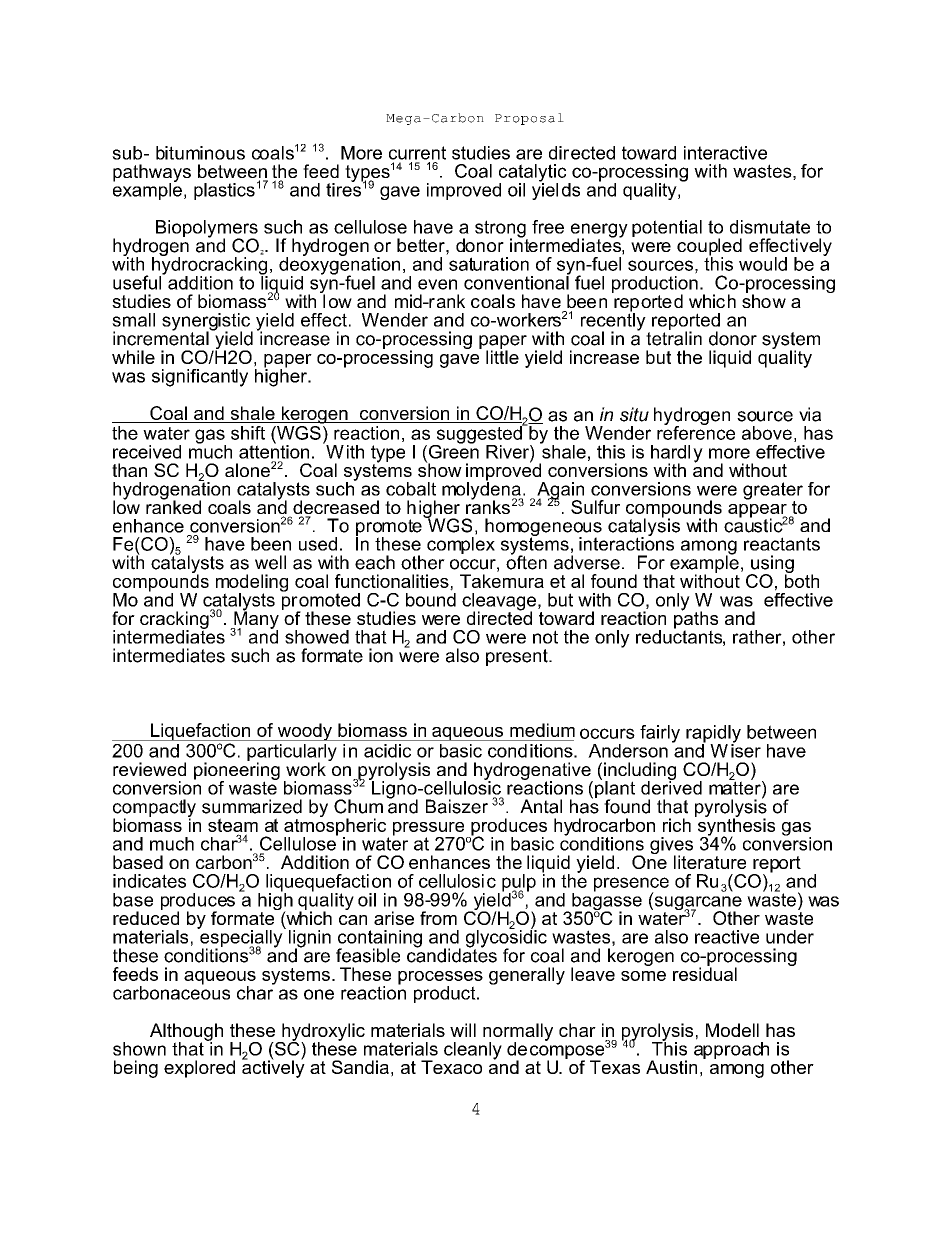  Describe the element at coordinates (186, 1033) in the screenshot. I see `Although` at that location.
